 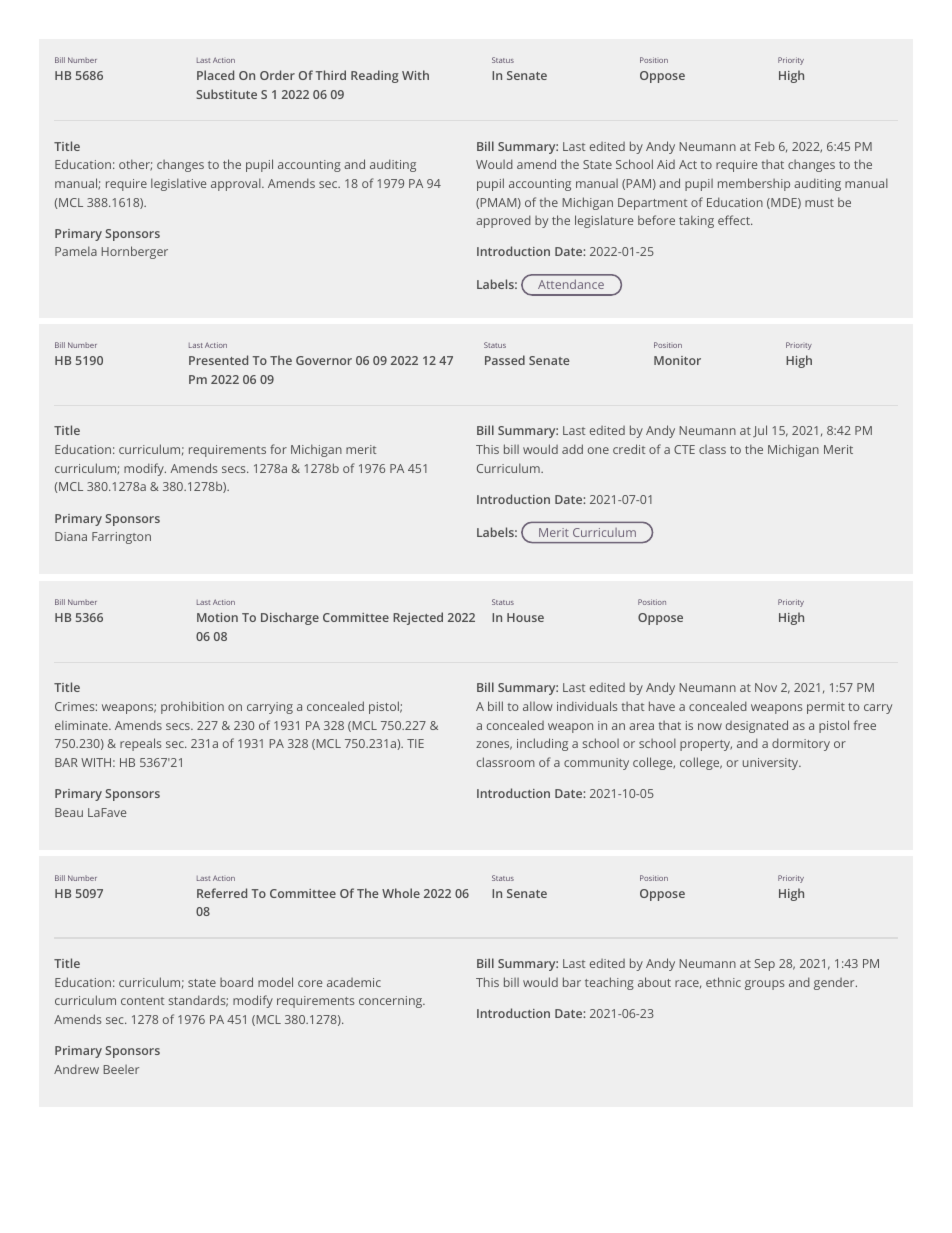 What do you see at coordinates (375, 76) in the screenshot?
I see `Reading` at bounding box center [375, 76].
